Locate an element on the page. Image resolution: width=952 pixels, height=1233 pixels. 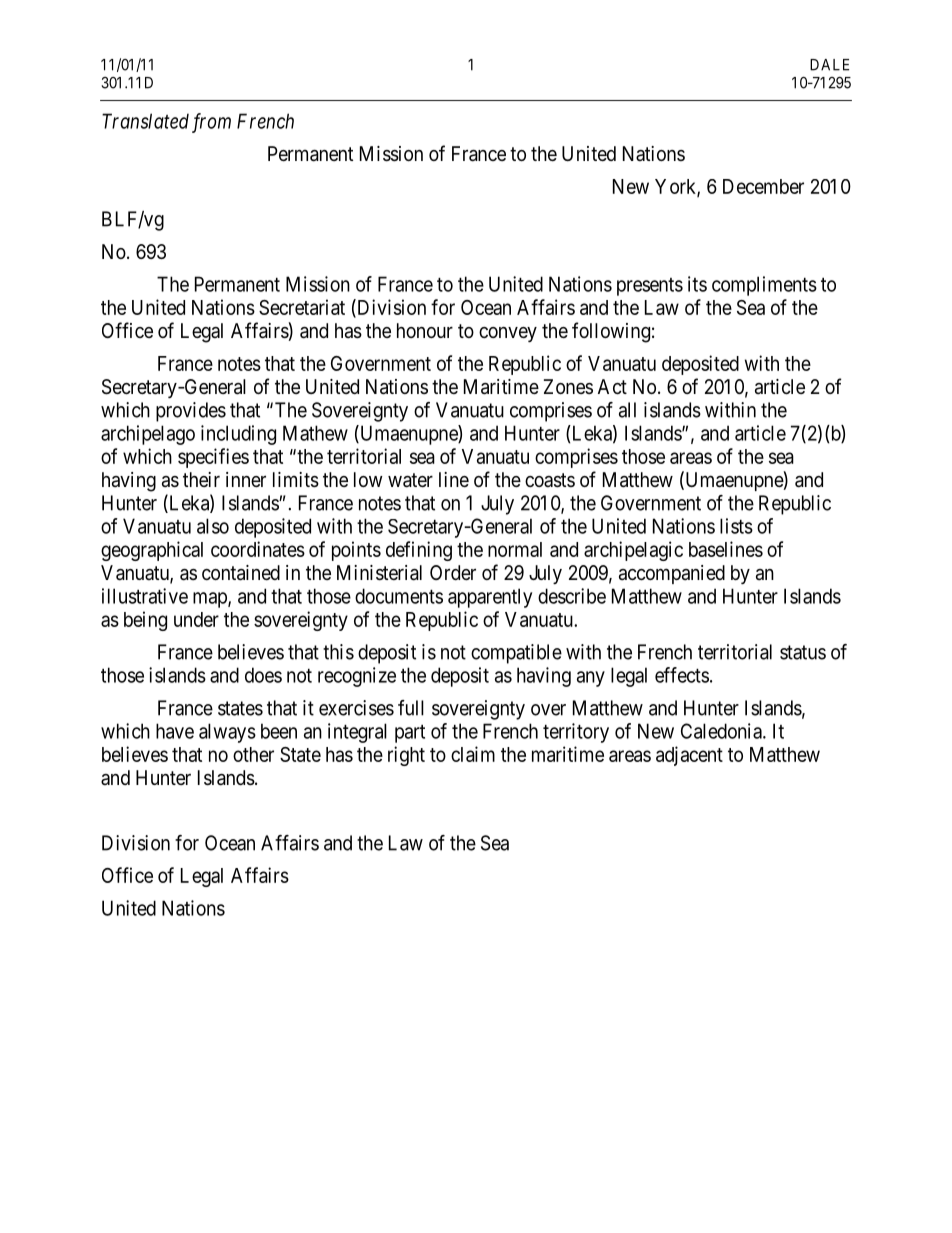
DALE is located at coordinates (829, 65).
